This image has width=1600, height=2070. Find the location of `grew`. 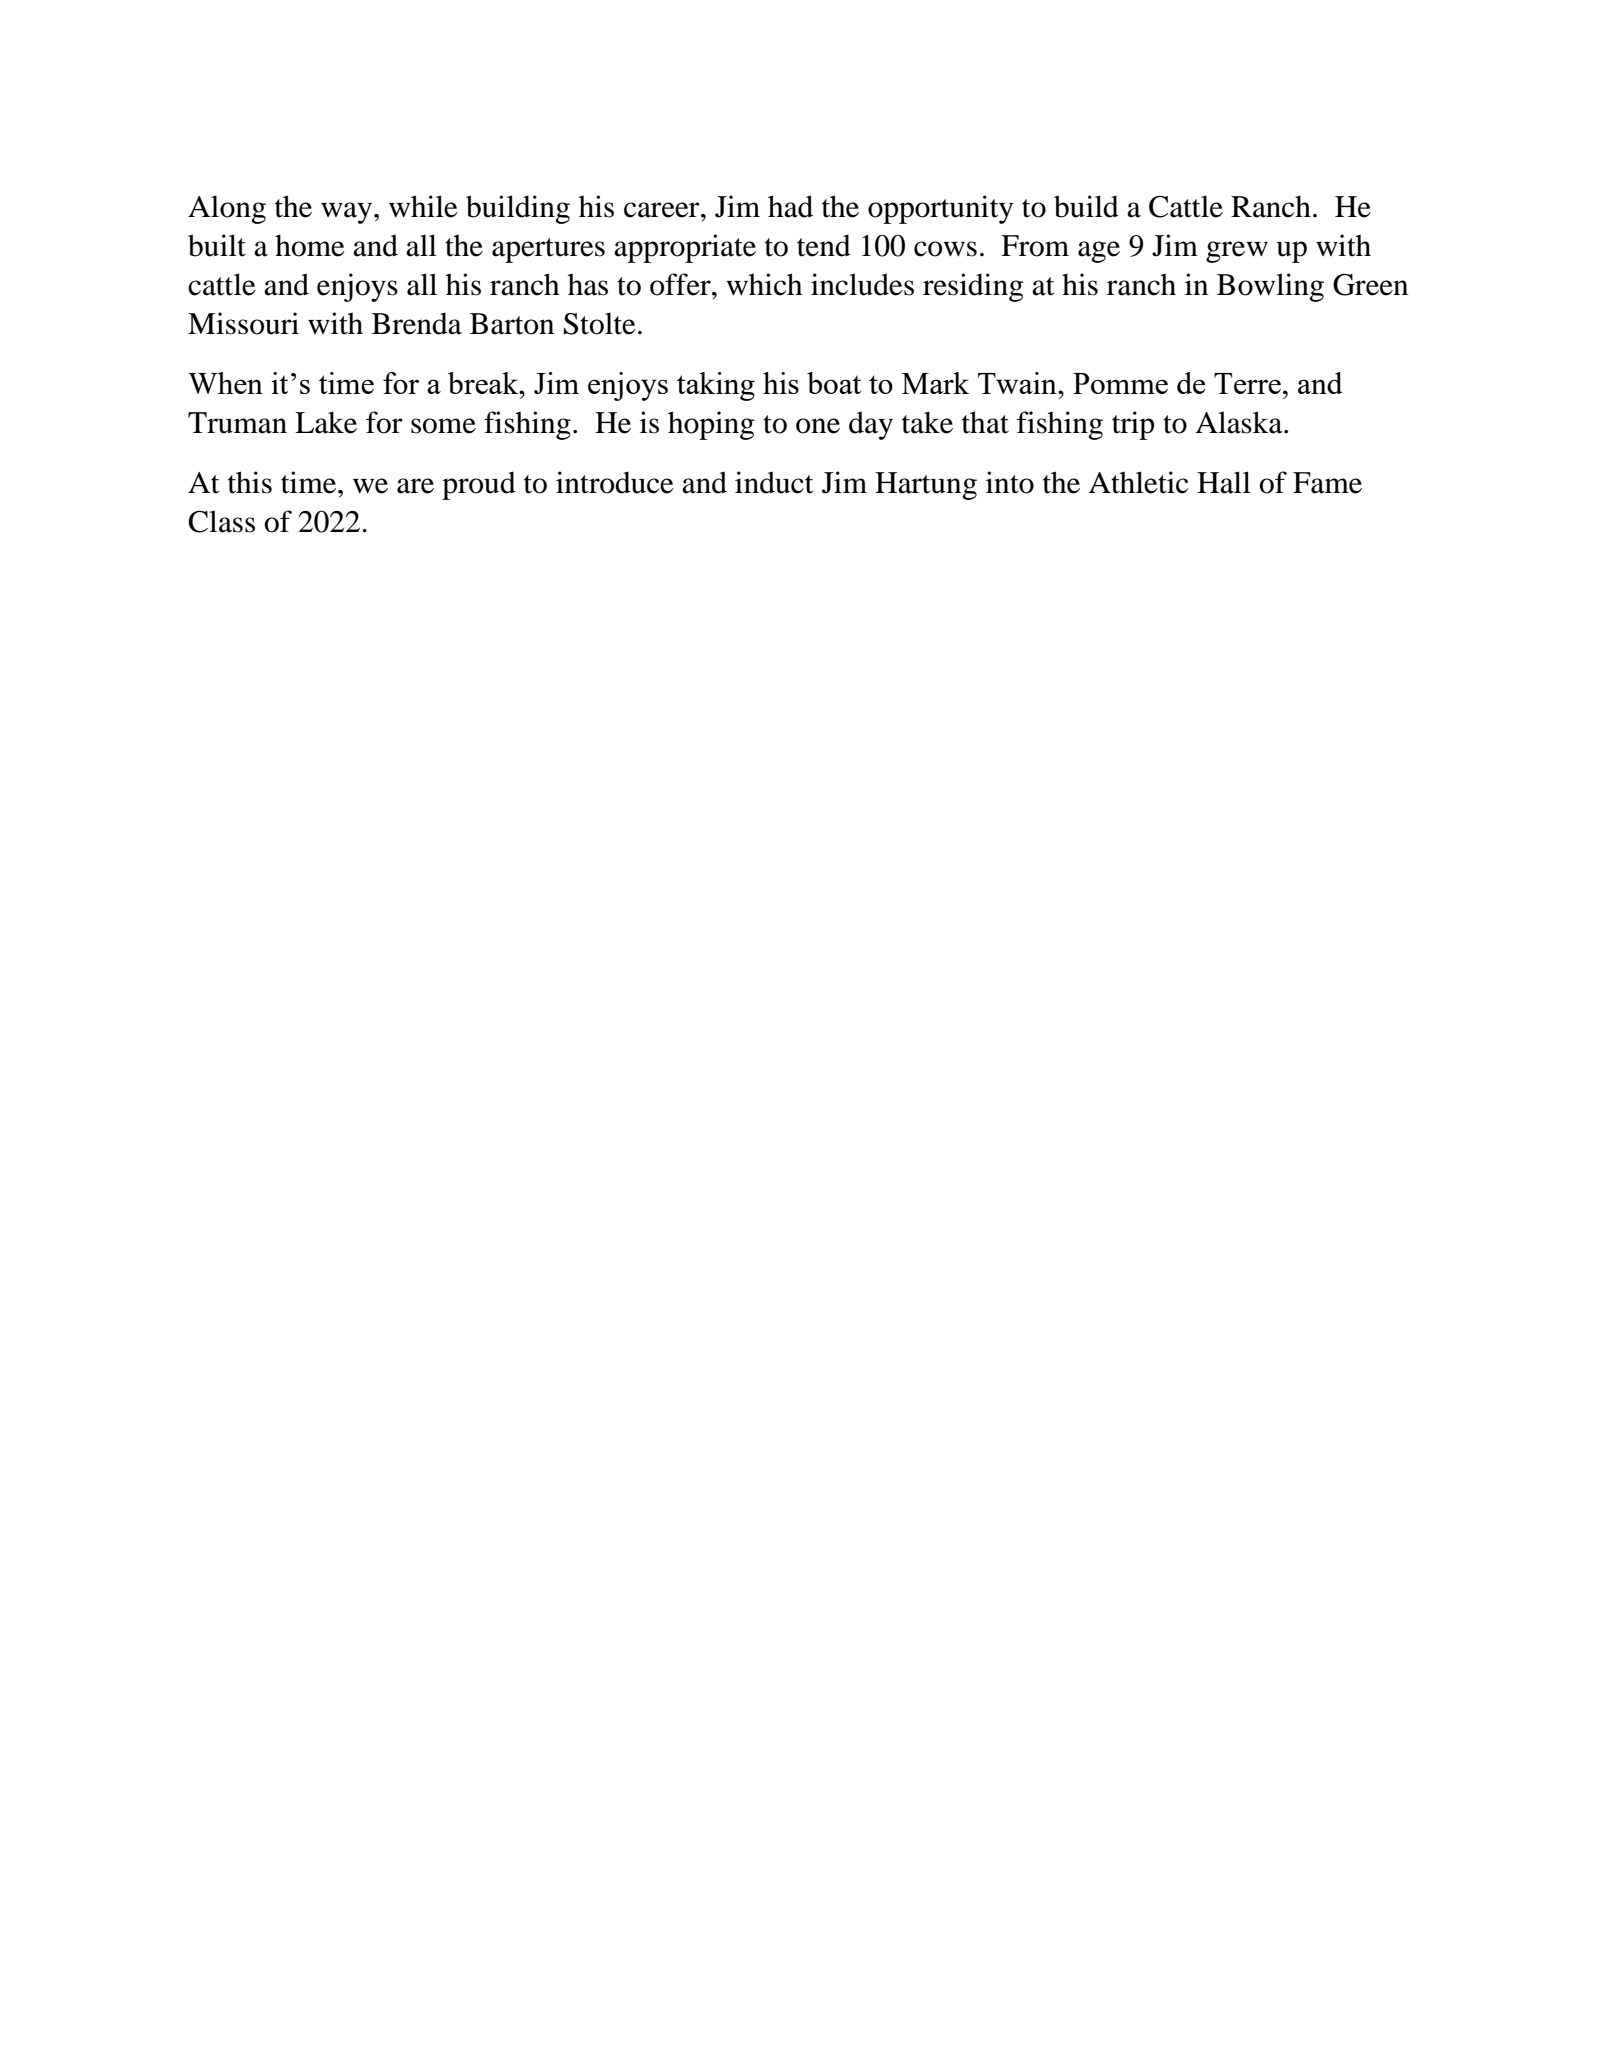

grew is located at coordinates (1237, 252).
